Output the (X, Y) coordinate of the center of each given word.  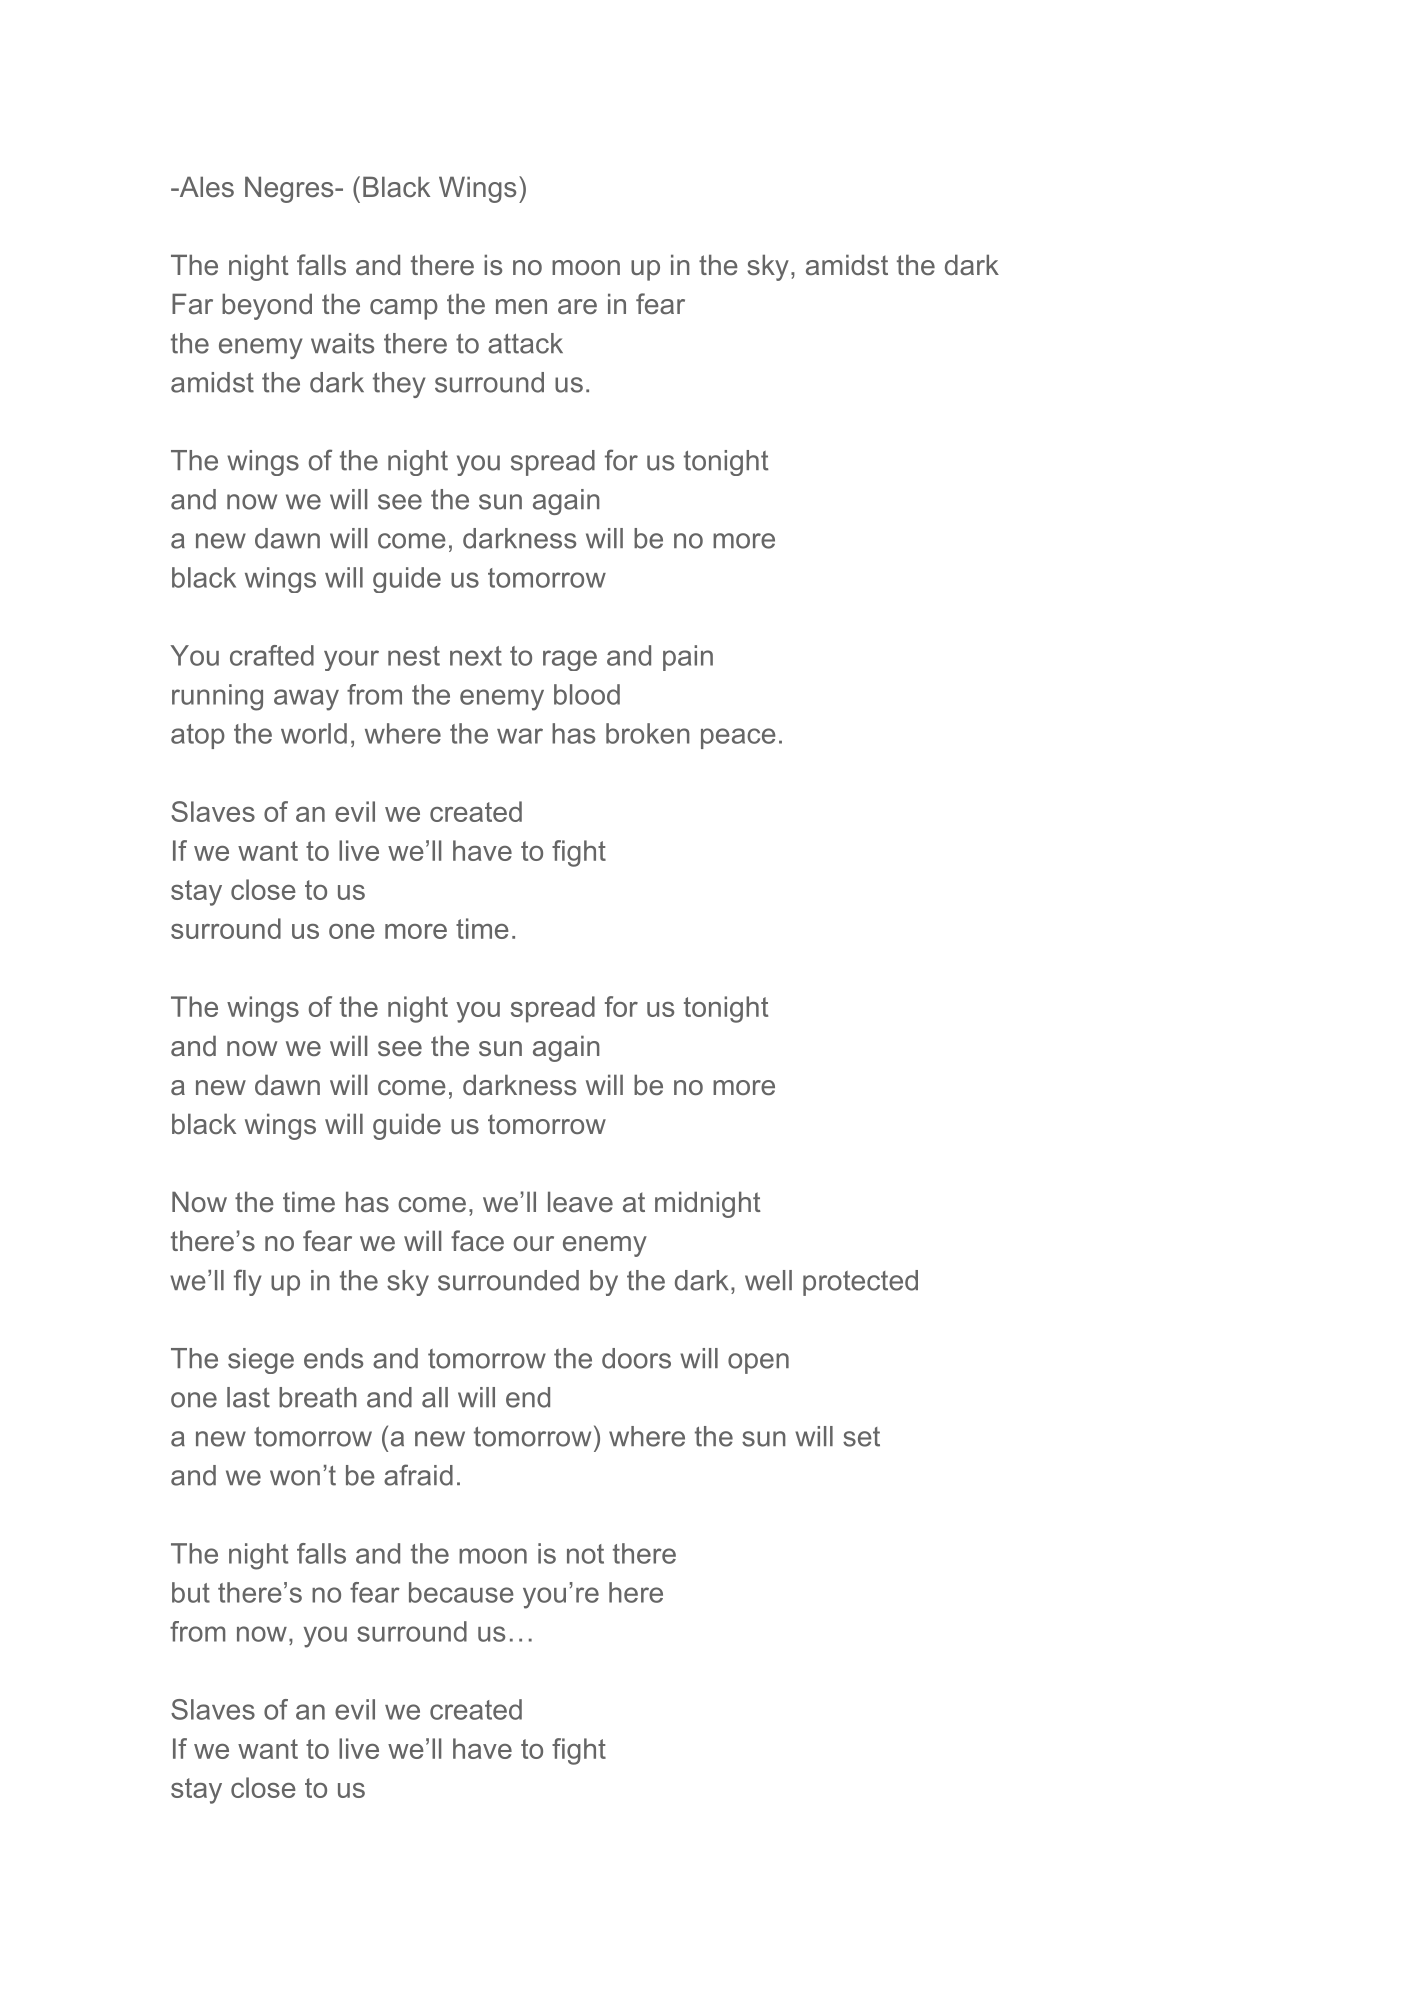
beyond (267, 306)
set (861, 1437)
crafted (272, 655)
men (521, 306)
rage (570, 660)
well (768, 1280)
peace (738, 738)
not (585, 1554)
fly (248, 1282)
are (577, 306)
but (191, 1592)
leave (580, 1201)
